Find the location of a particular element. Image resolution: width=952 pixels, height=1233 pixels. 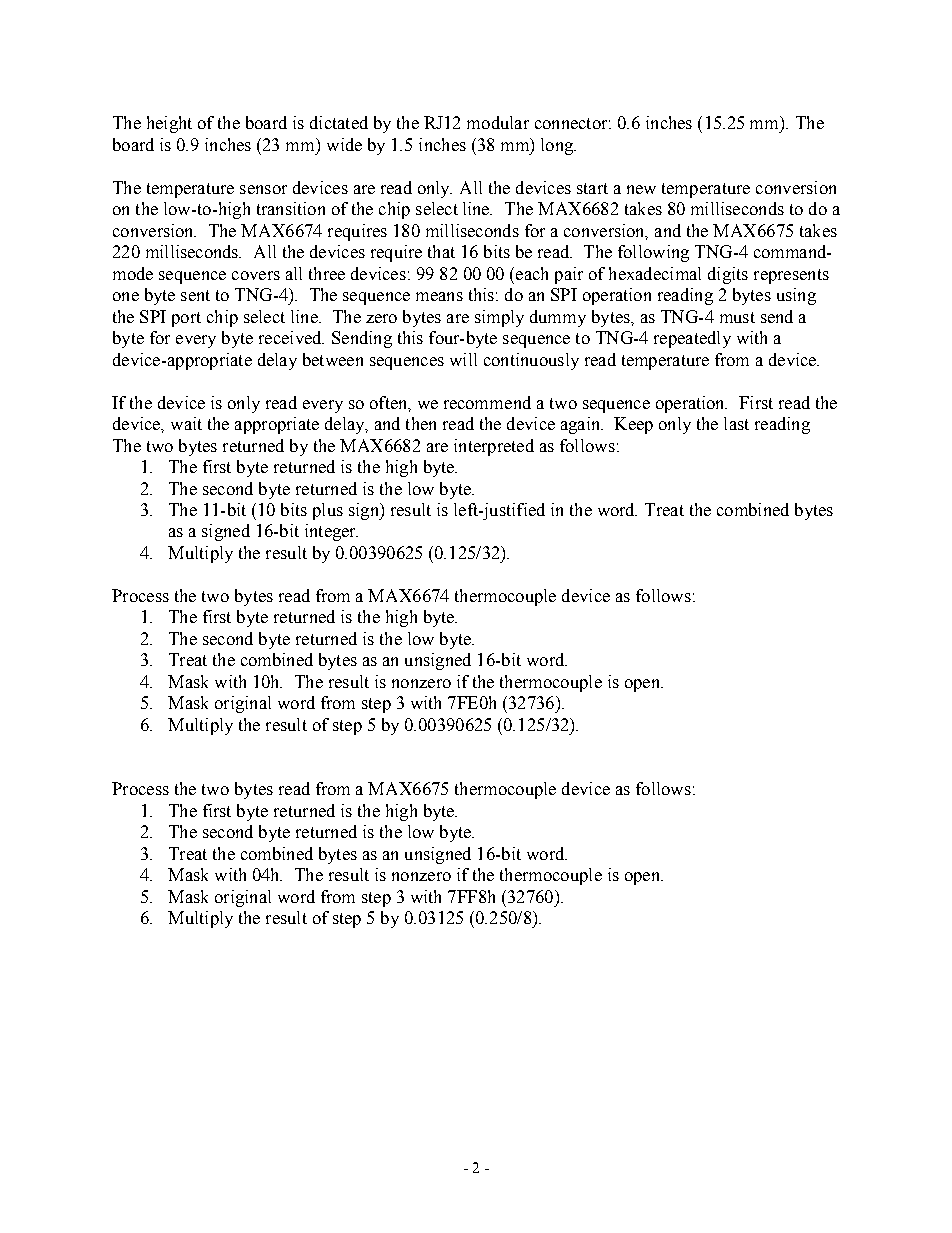

port is located at coordinates (186, 319).
